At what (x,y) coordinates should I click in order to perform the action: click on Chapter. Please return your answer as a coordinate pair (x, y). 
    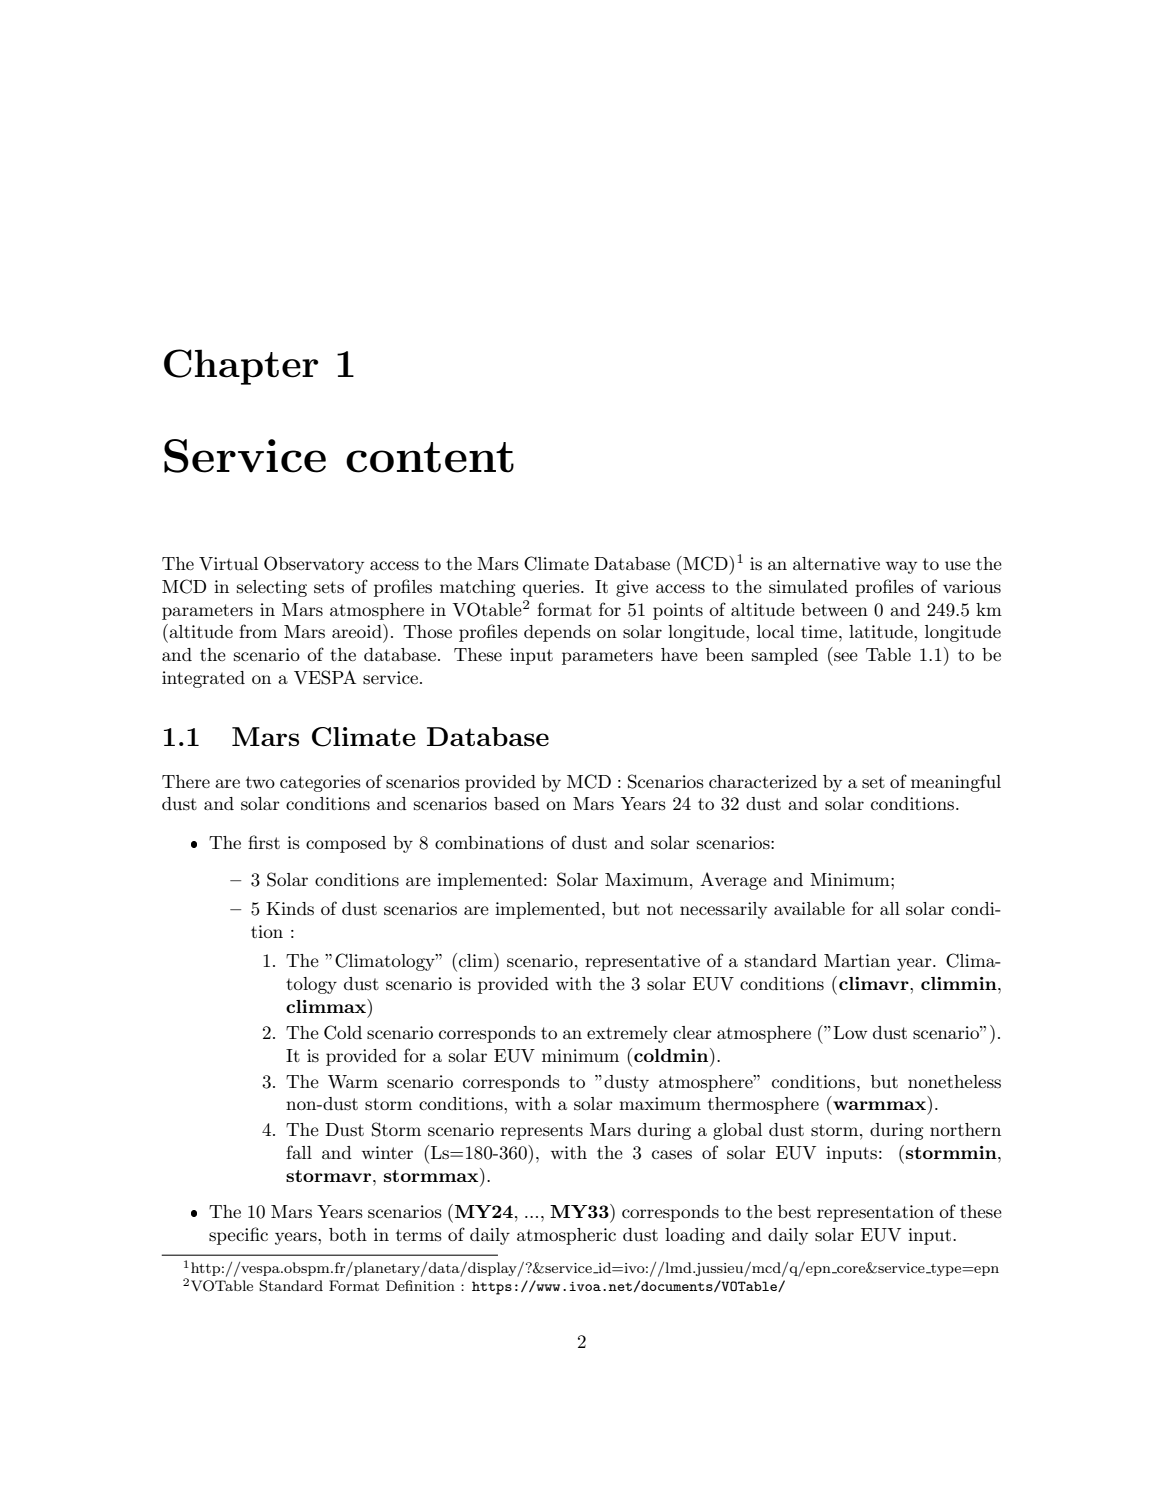
    Looking at the image, I should click on (241, 367).
